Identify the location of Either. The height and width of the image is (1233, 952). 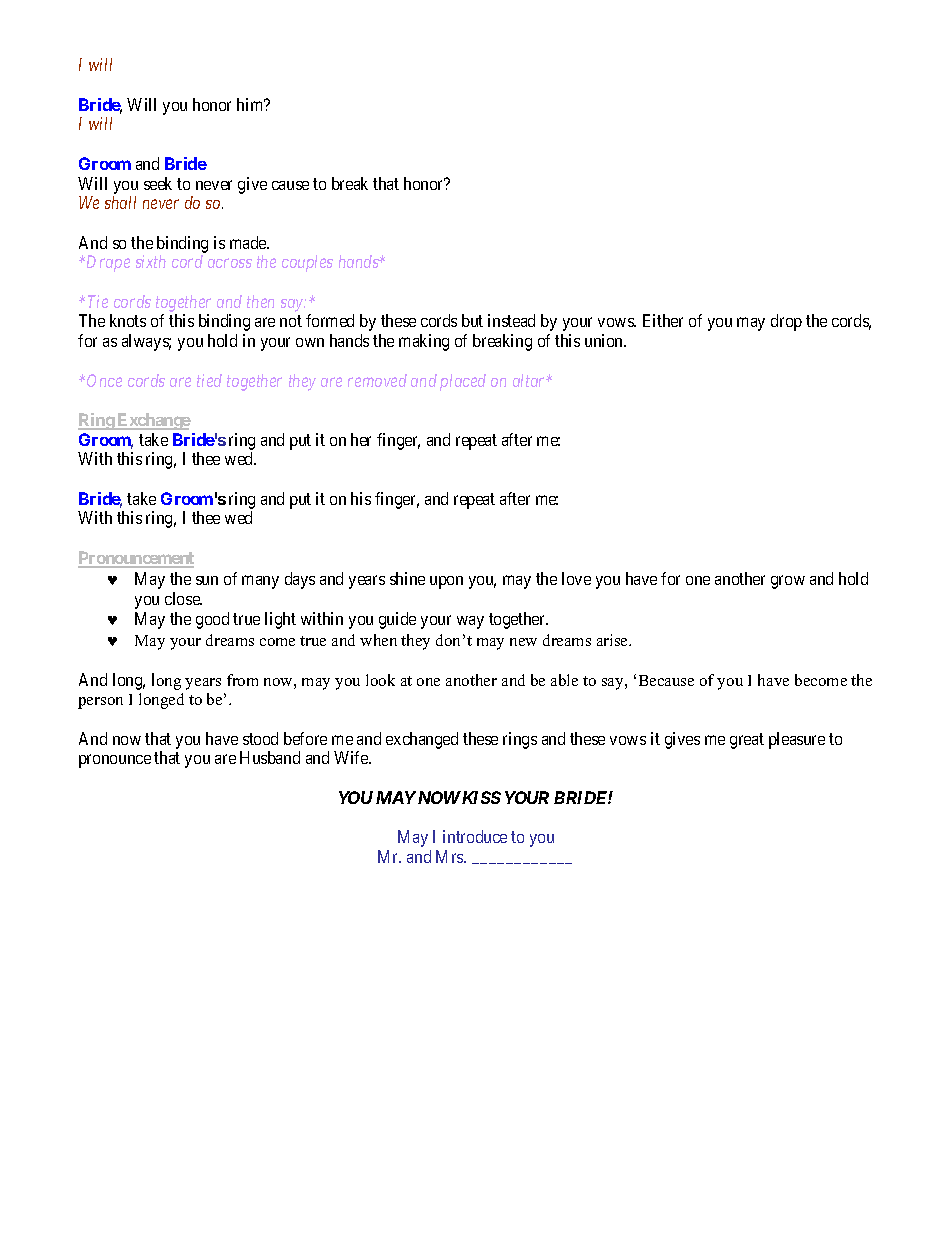
(663, 320).
